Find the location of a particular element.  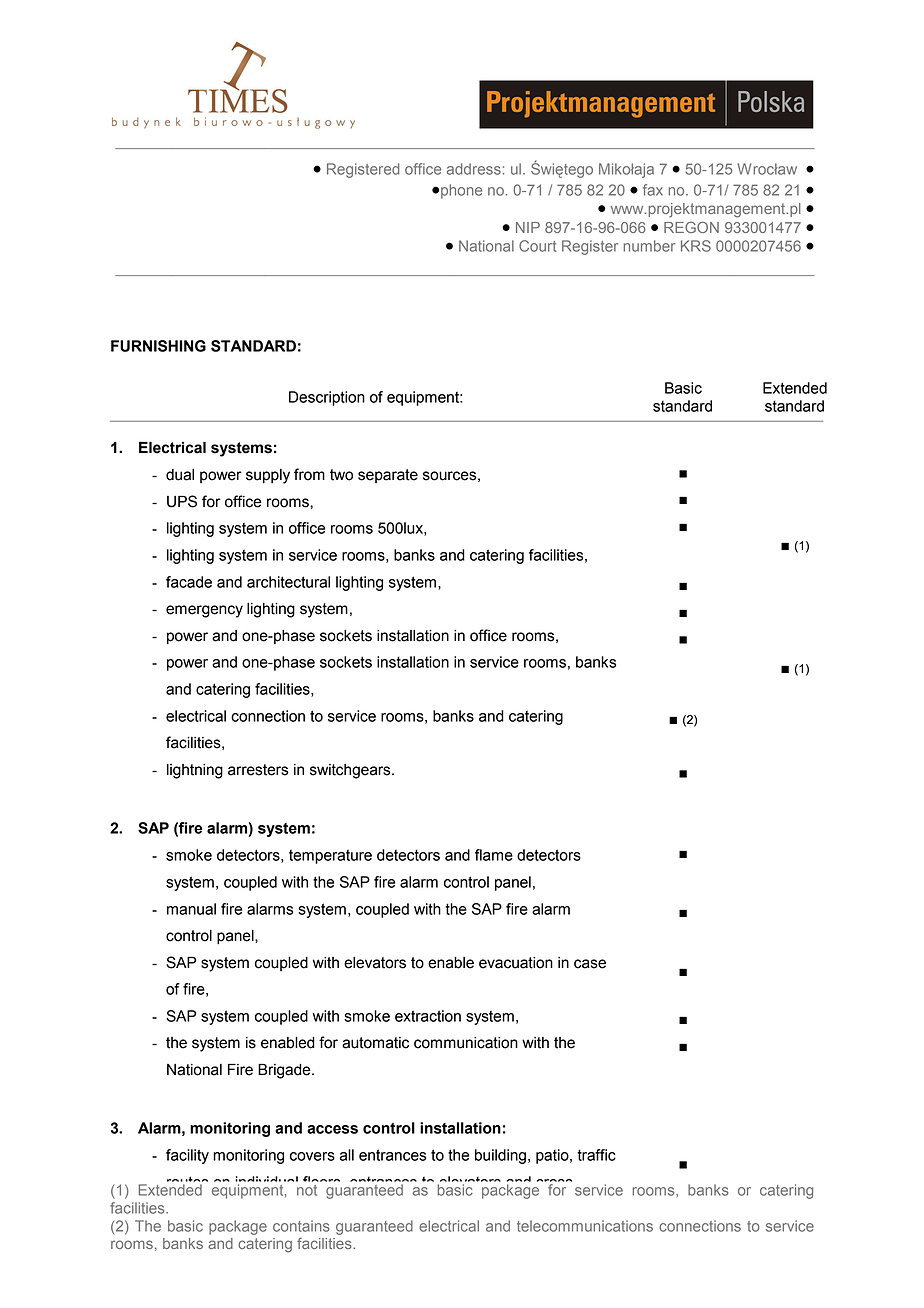

FURNISHING is located at coordinates (158, 346).
